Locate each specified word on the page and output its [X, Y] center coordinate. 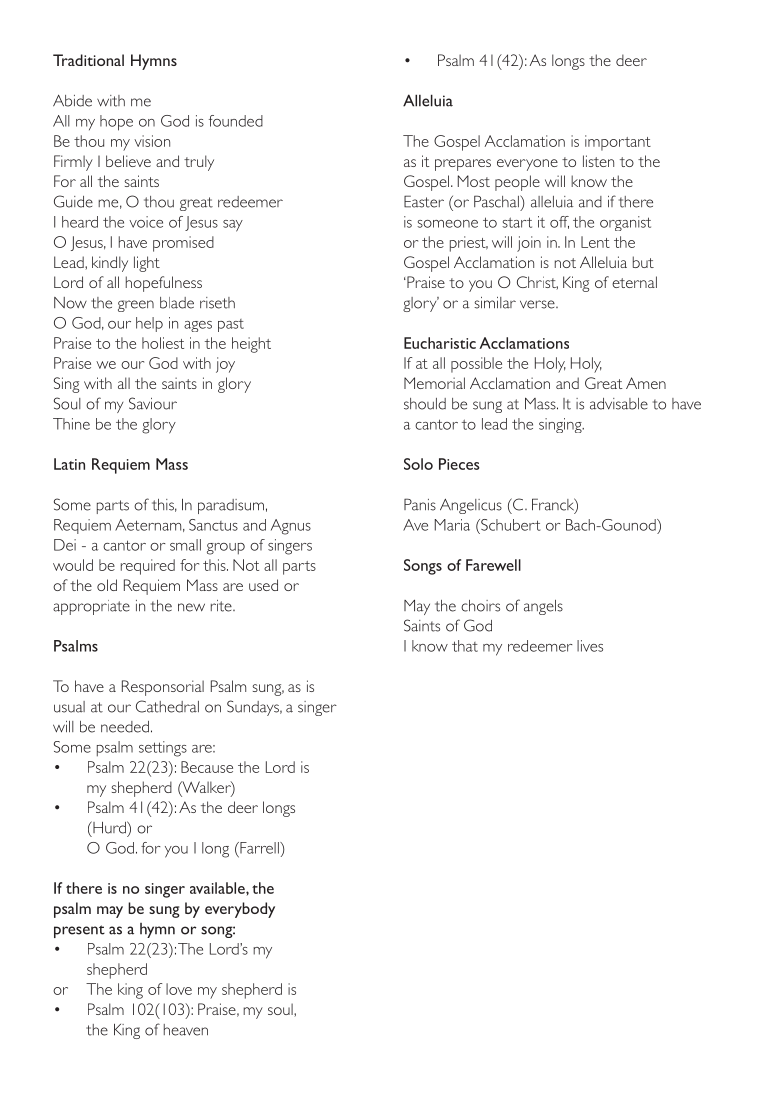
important [618, 143]
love [179, 989]
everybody [240, 910]
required [148, 567]
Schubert [510, 525]
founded [236, 121]
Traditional [88, 60]
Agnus [291, 527]
